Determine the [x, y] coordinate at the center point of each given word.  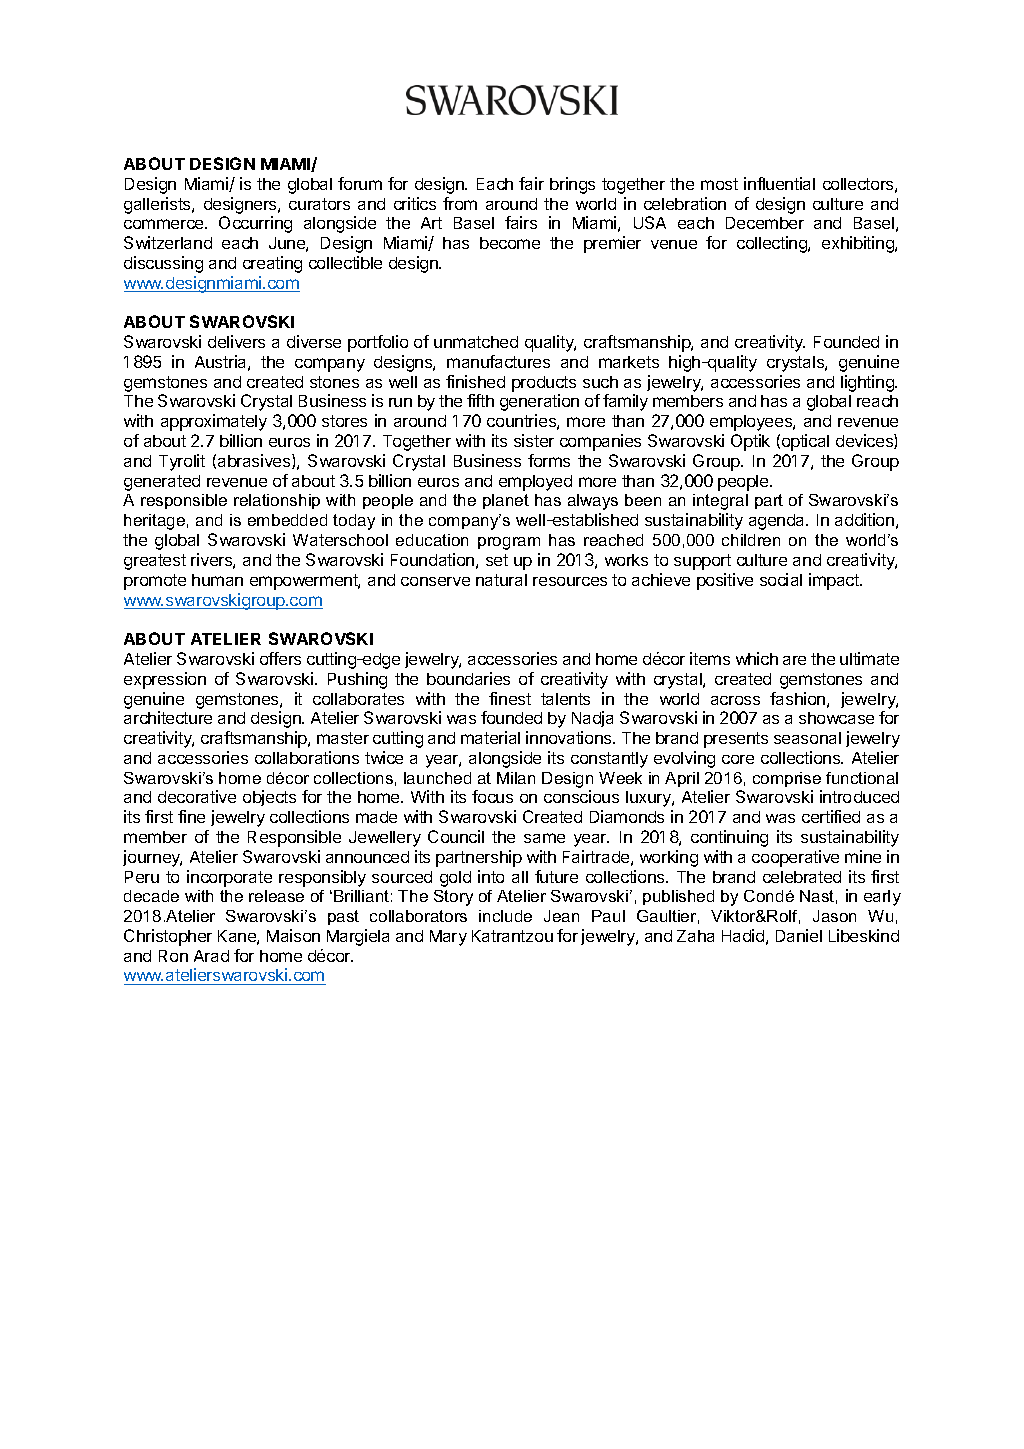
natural [501, 580]
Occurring [255, 224]
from [460, 203]
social [781, 579]
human [217, 580]
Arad [211, 956]
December [765, 223]
